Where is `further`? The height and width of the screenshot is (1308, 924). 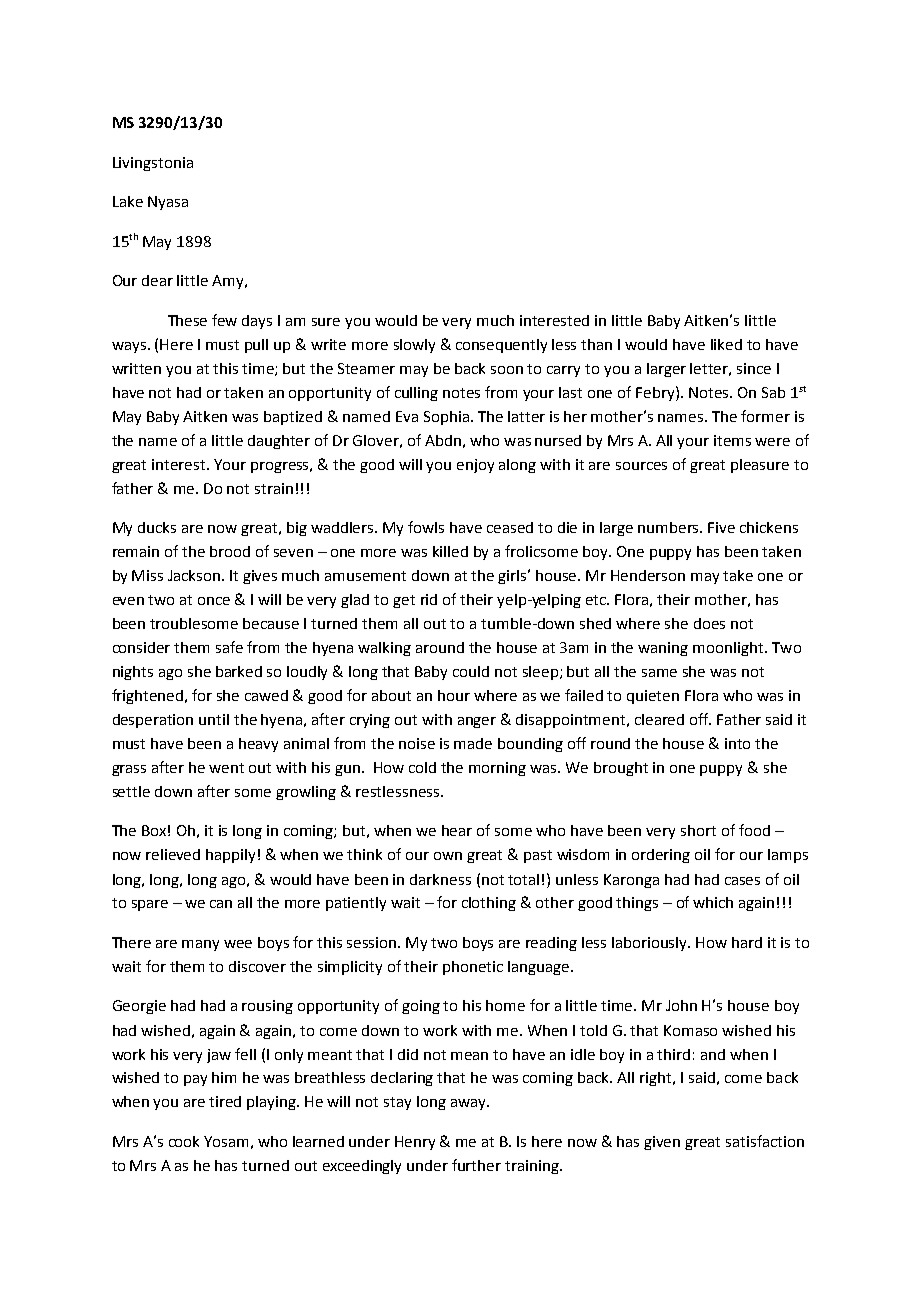 further is located at coordinates (476, 1165).
